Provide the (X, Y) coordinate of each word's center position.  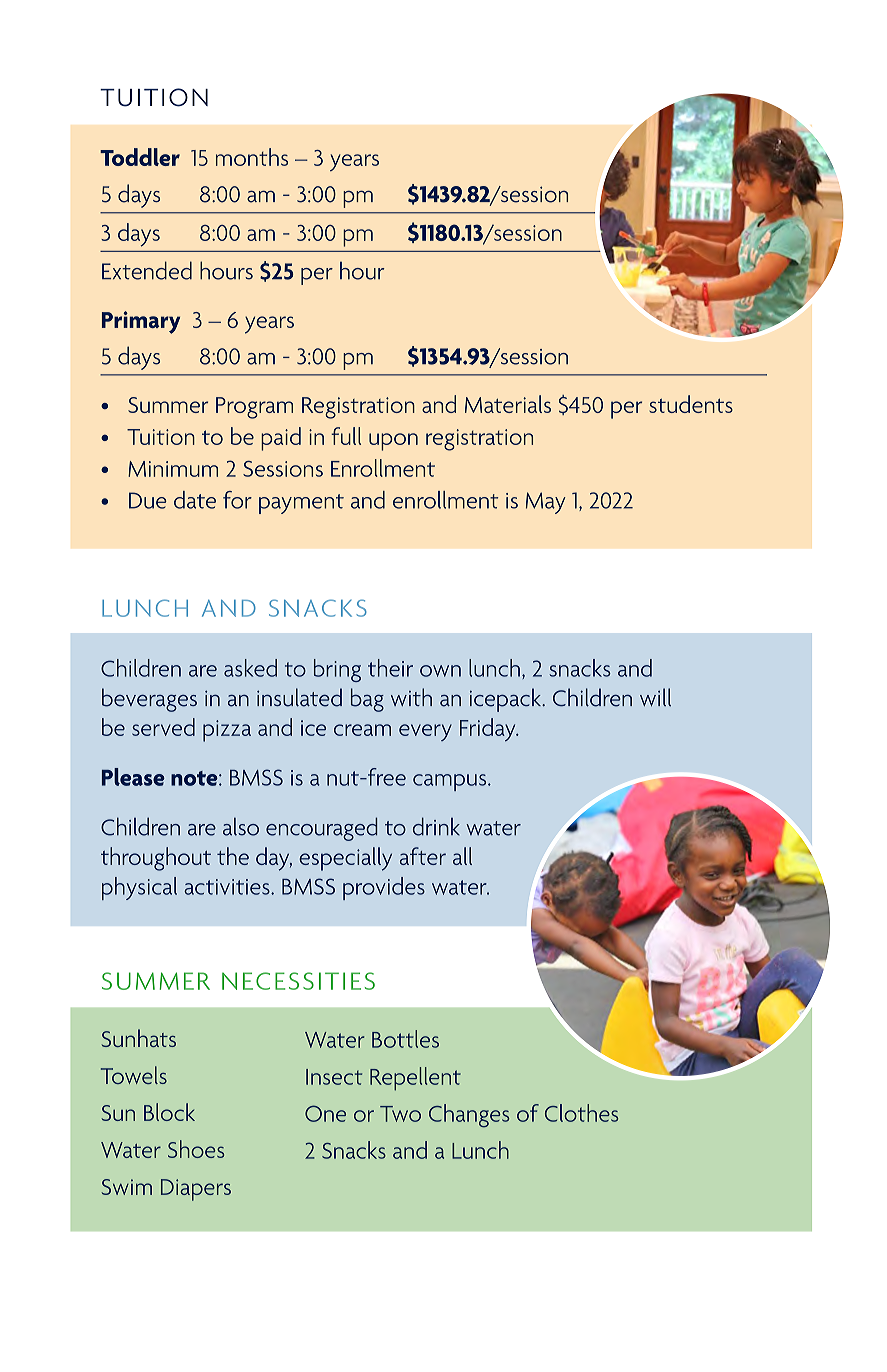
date (195, 500)
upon (393, 442)
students (691, 404)
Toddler (140, 157)
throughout (156, 859)
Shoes (196, 1149)
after (423, 856)
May (546, 503)
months (252, 157)
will (655, 697)
